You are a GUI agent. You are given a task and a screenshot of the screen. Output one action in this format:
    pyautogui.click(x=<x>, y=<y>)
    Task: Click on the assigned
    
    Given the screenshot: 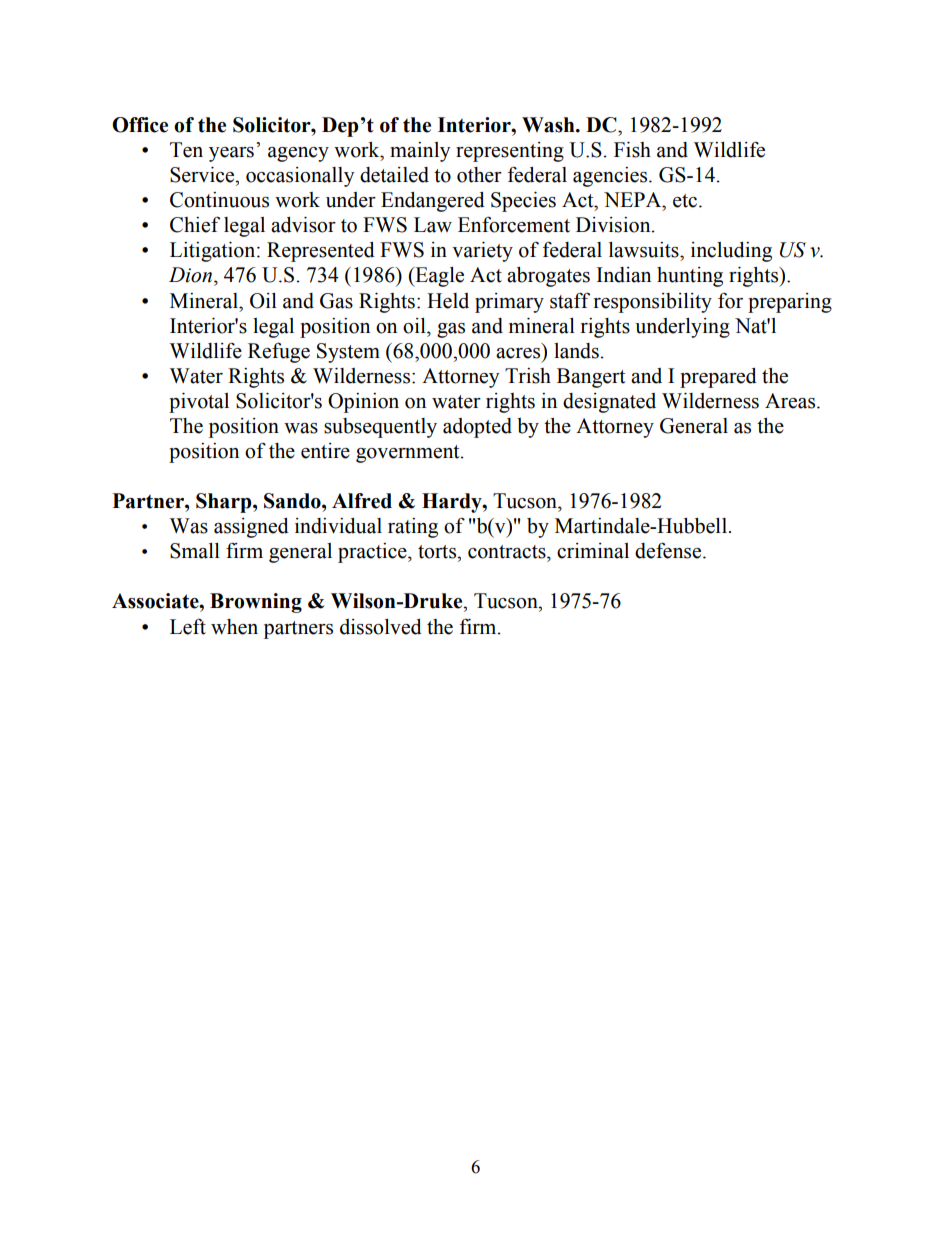 What is the action you would take?
    pyautogui.click(x=251, y=528)
